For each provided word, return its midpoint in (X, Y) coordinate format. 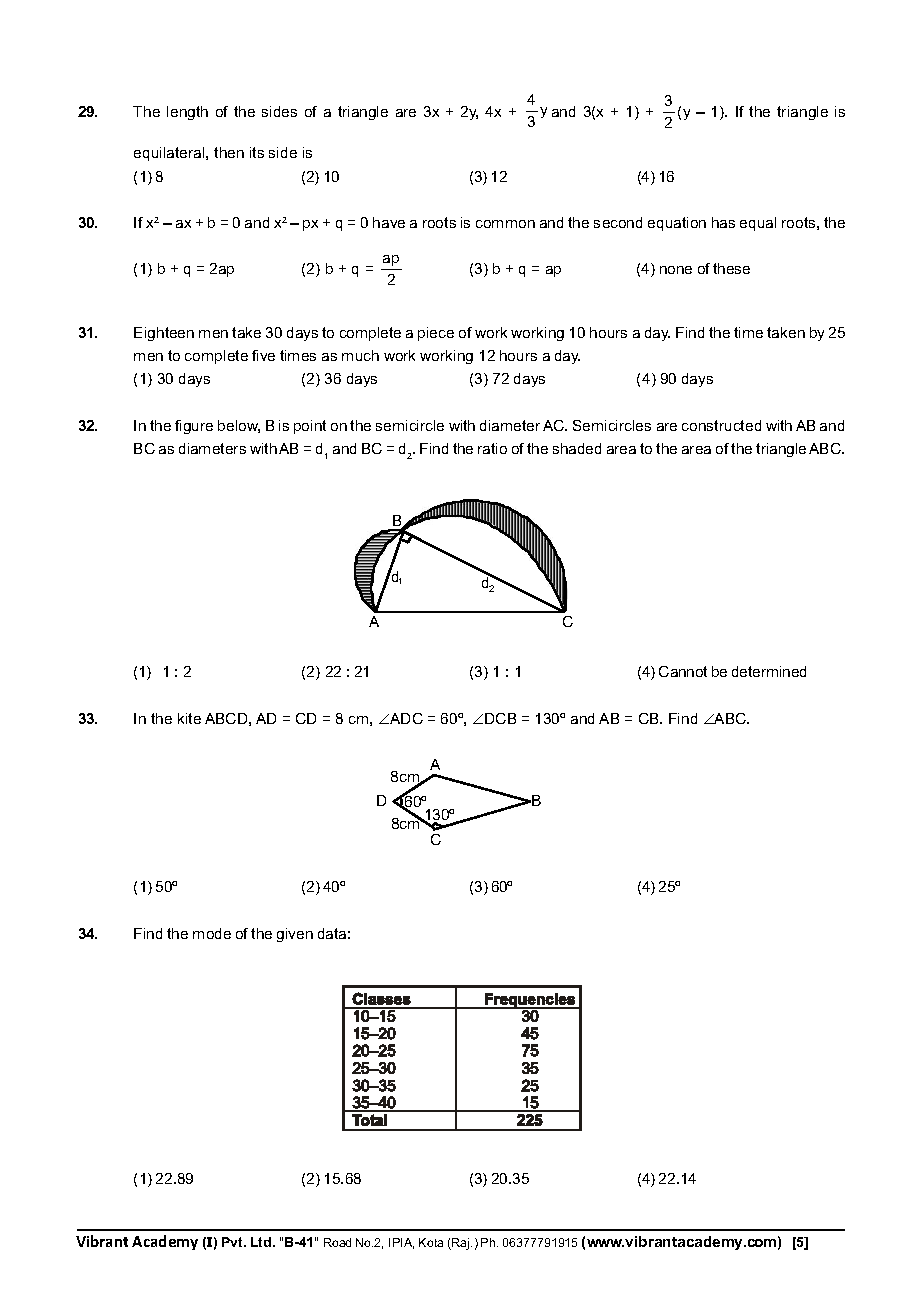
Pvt (233, 1242)
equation (677, 224)
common (505, 224)
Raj (461, 1244)
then (229, 152)
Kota (431, 1242)
